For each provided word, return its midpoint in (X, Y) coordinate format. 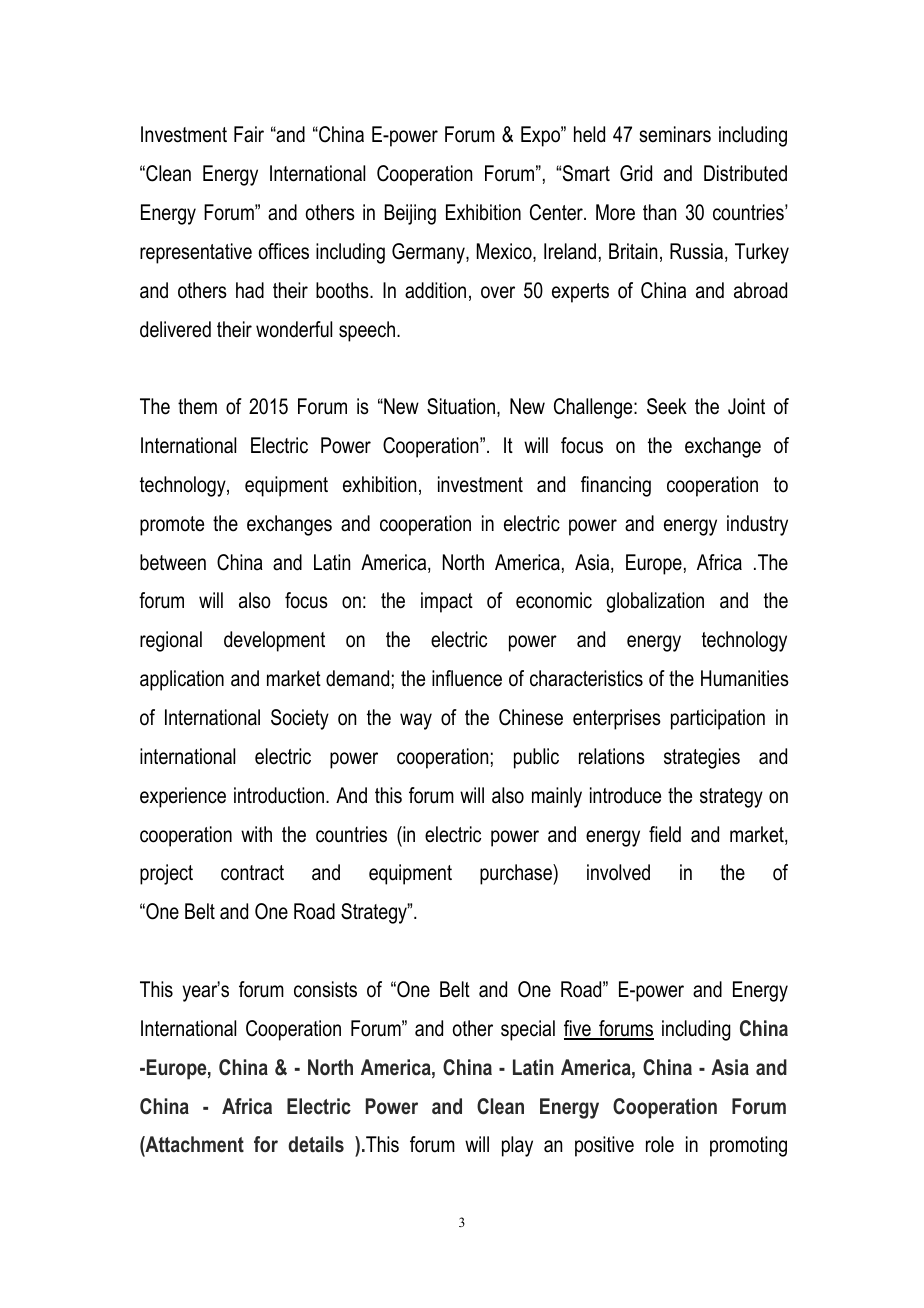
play (517, 1146)
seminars (675, 134)
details (316, 1144)
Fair (249, 134)
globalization (655, 602)
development (274, 641)
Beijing (410, 214)
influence (467, 678)
